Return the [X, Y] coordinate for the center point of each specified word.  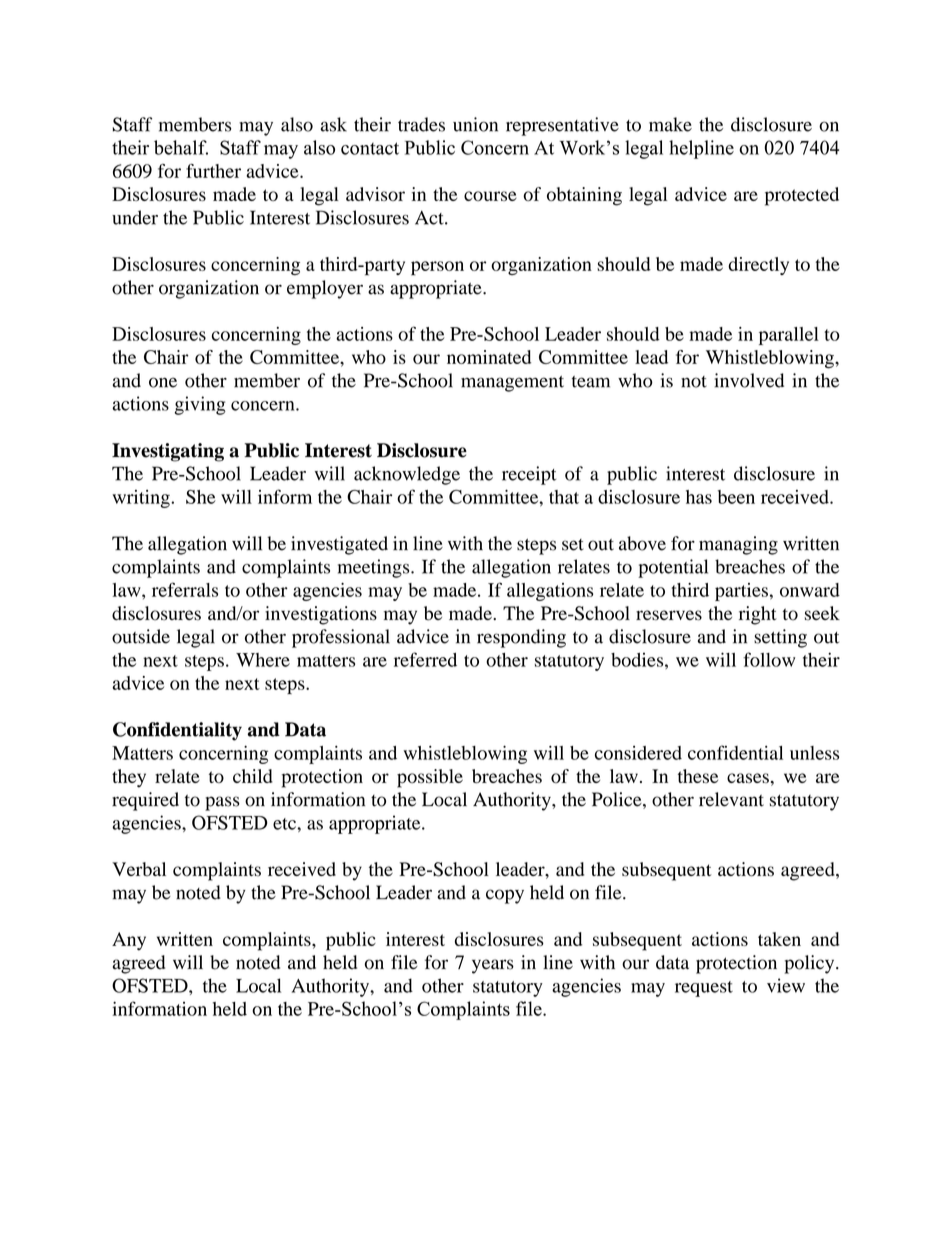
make [670, 124]
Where [263, 660]
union [475, 124]
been [736, 497]
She [201, 497]
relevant [731, 799]
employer [325, 289]
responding [521, 638]
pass [222, 803]
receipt [529, 475]
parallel [789, 336]
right [758, 615]
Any [129, 941]
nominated [489, 357]
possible [430, 778]
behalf [181, 147]
